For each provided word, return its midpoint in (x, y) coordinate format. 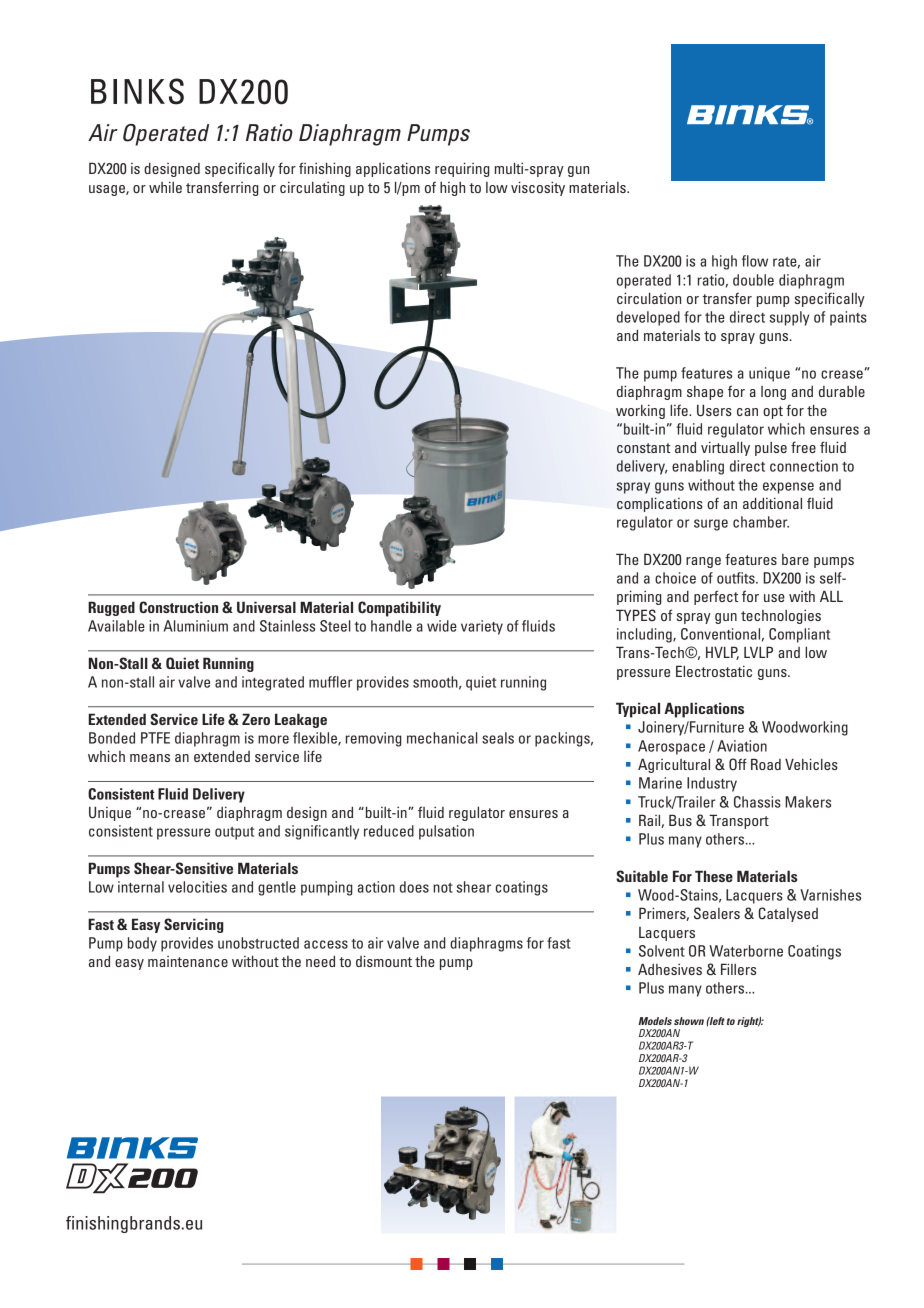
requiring (462, 169)
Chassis (757, 802)
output (234, 833)
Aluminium (196, 626)
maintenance (188, 961)
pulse (771, 449)
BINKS (137, 91)
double (753, 280)
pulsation (446, 832)
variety (482, 627)
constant (644, 448)
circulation (649, 298)
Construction (178, 607)
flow (755, 261)
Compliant (799, 635)
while (165, 187)
